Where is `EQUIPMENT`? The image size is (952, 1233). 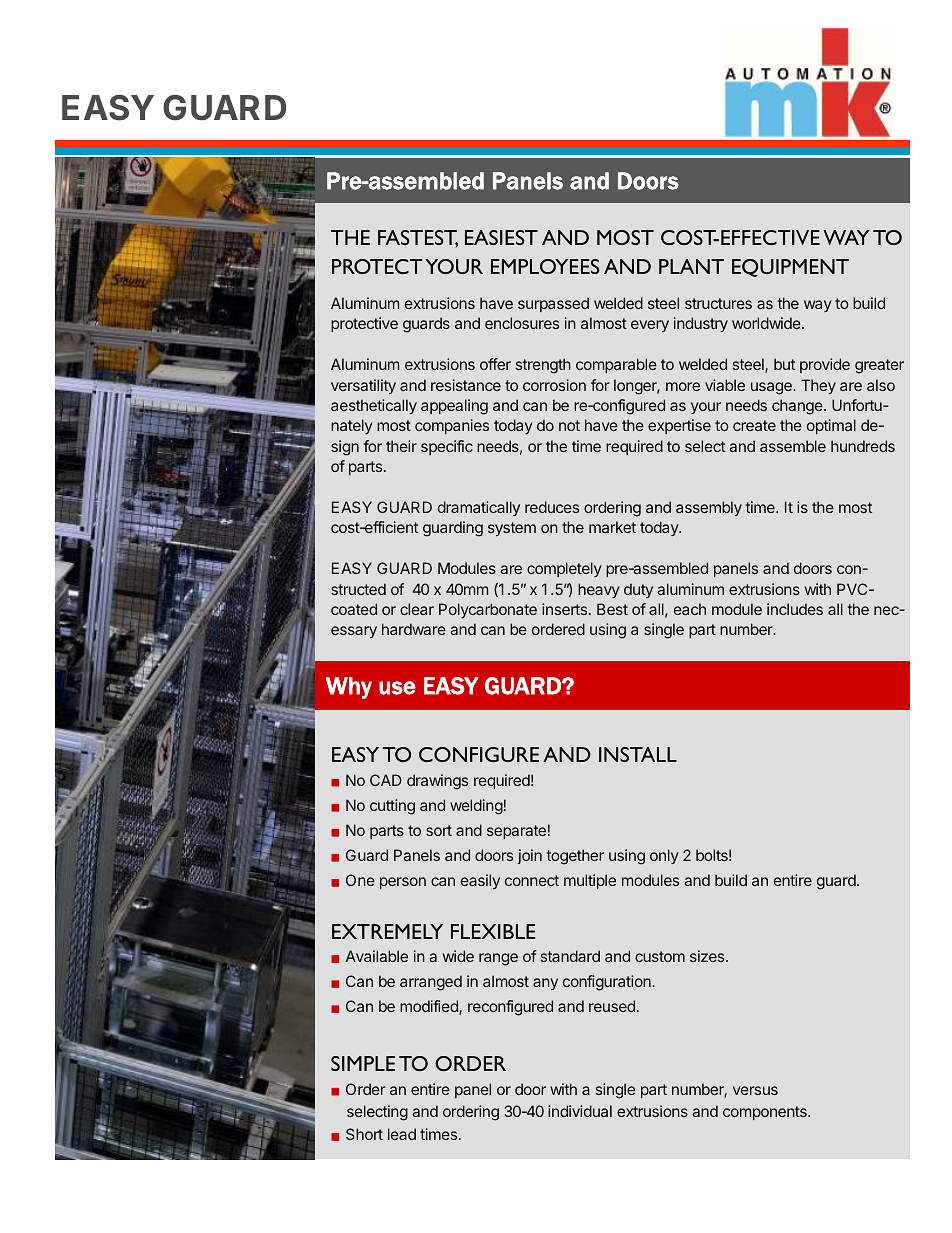
EQUIPMENT is located at coordinates (790, 268).
